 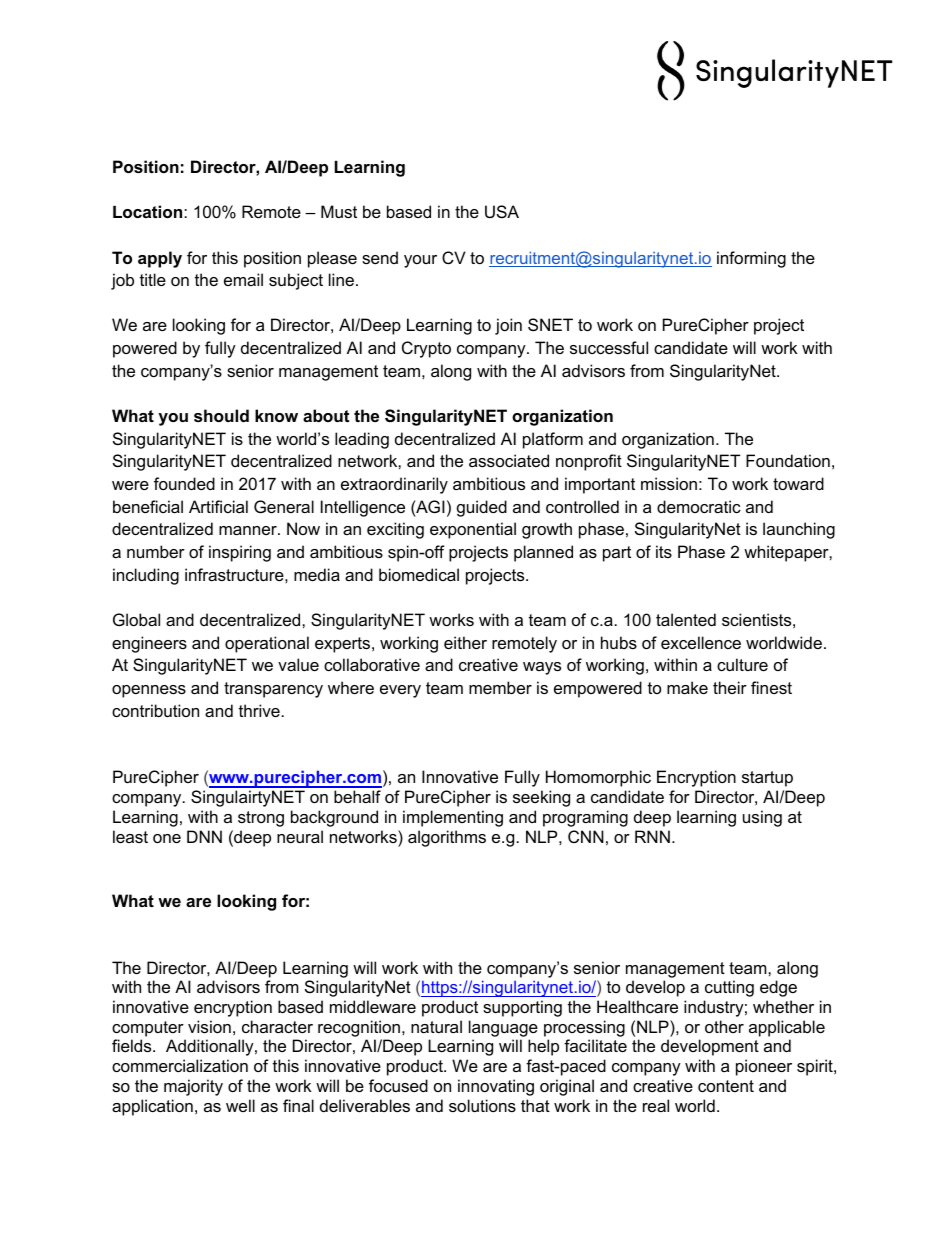 What do you see at coordinates (751, 259) in the screenshot?
I see `informing` at bounding box center [751, 259].
